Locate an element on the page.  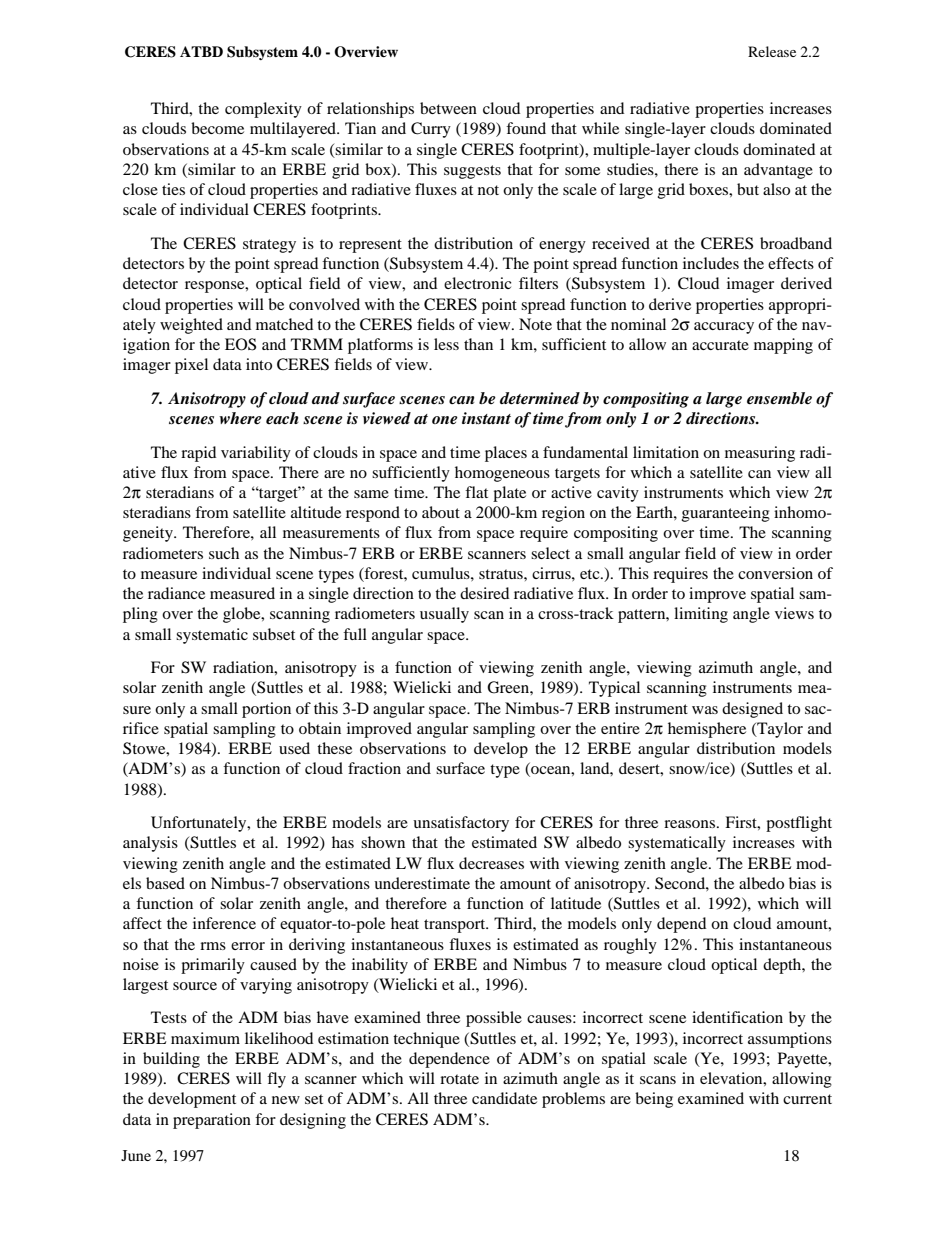
unsatisfactory is located at coordinates (461, 824).
